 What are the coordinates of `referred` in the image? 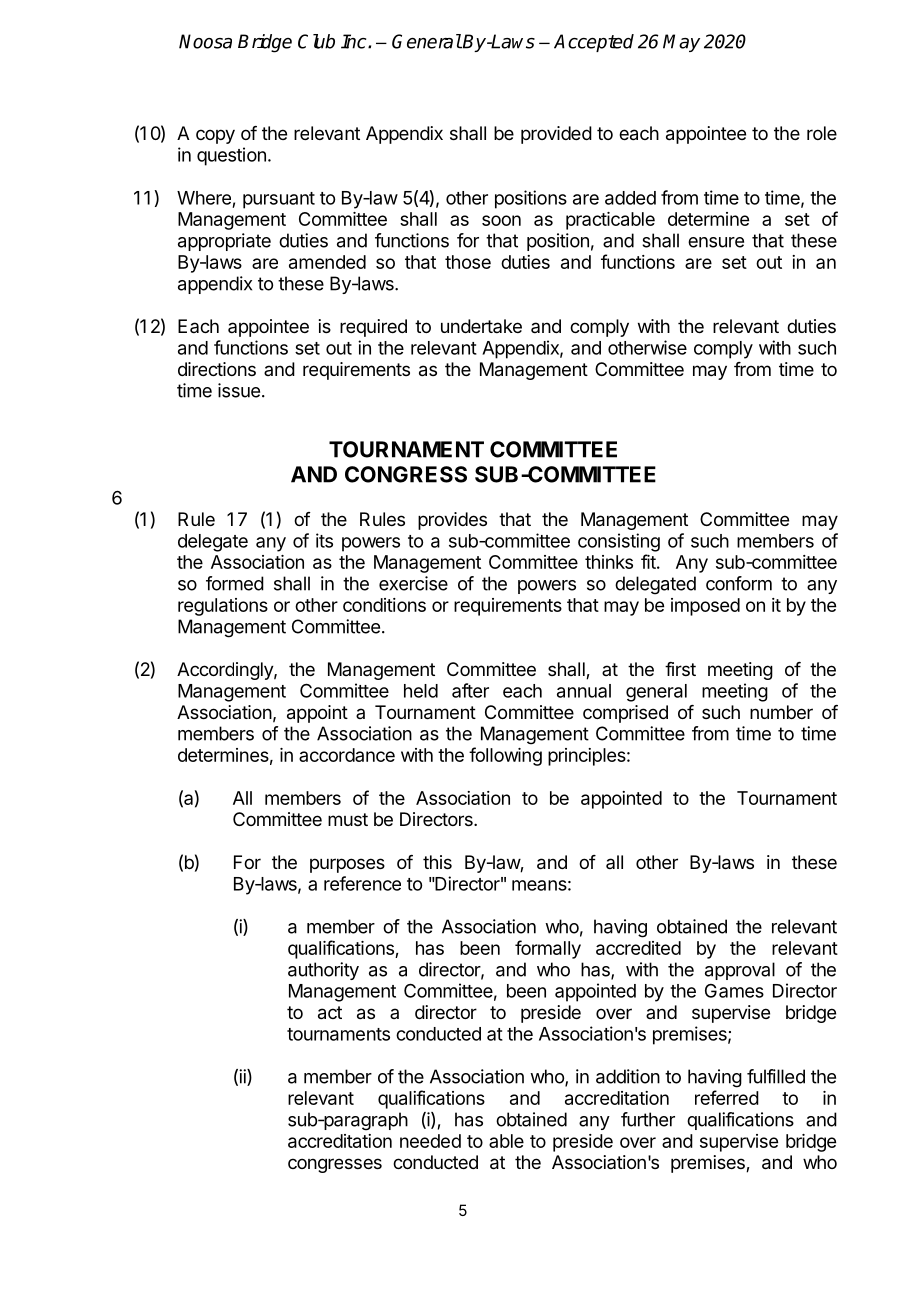 It's located at (727, 1097).
